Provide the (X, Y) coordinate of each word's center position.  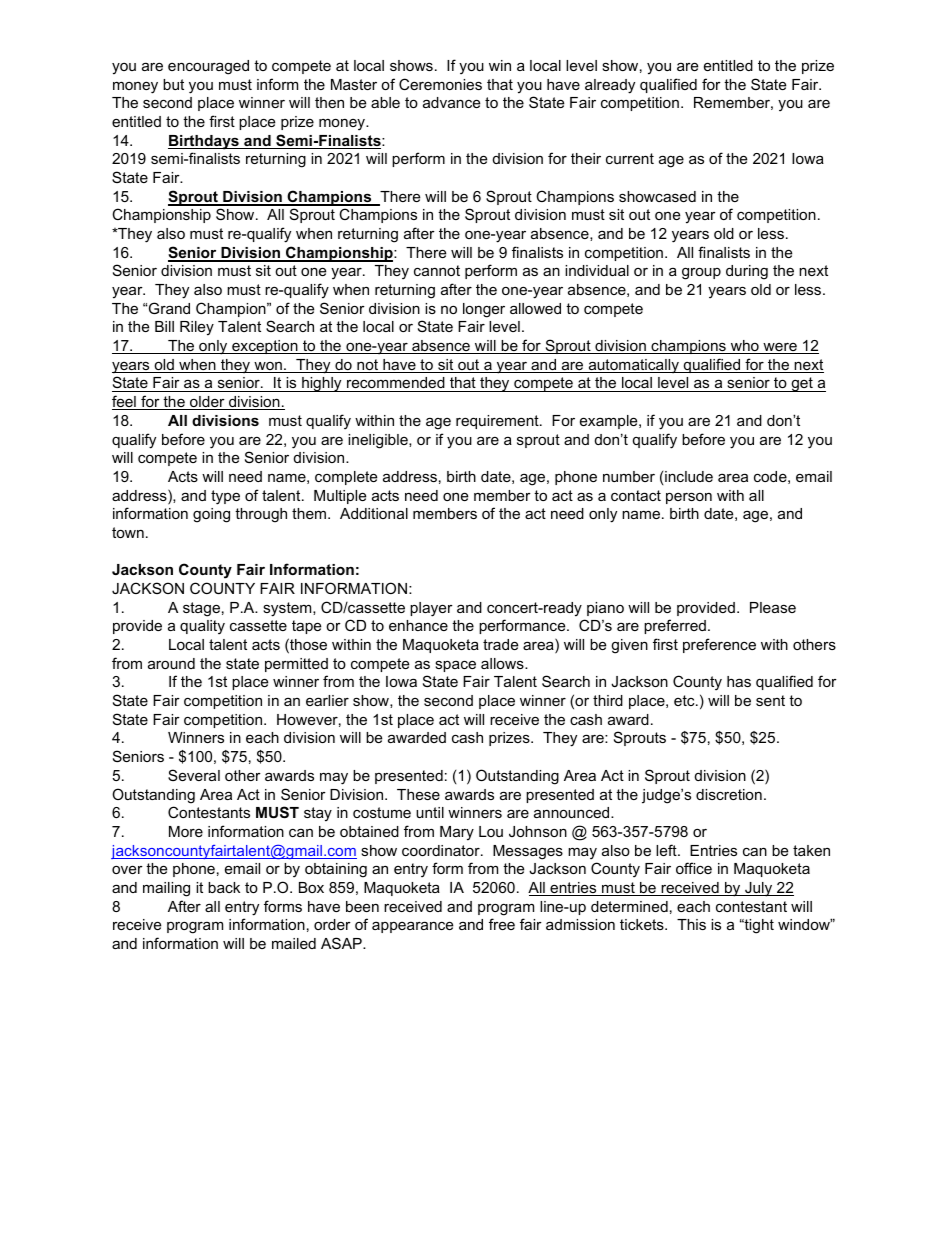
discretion (729, 794)
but (173, 84)
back (224, 887)
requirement (498, 422)
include (689, 476)
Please (773, 607)
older (207, 403)
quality (202, 627)
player (431, 609)
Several (194, 775)
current (630, 158)
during (747, 272)
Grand (169, 308)
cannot (437, 270)
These (418, 794)
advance (451, 102)
